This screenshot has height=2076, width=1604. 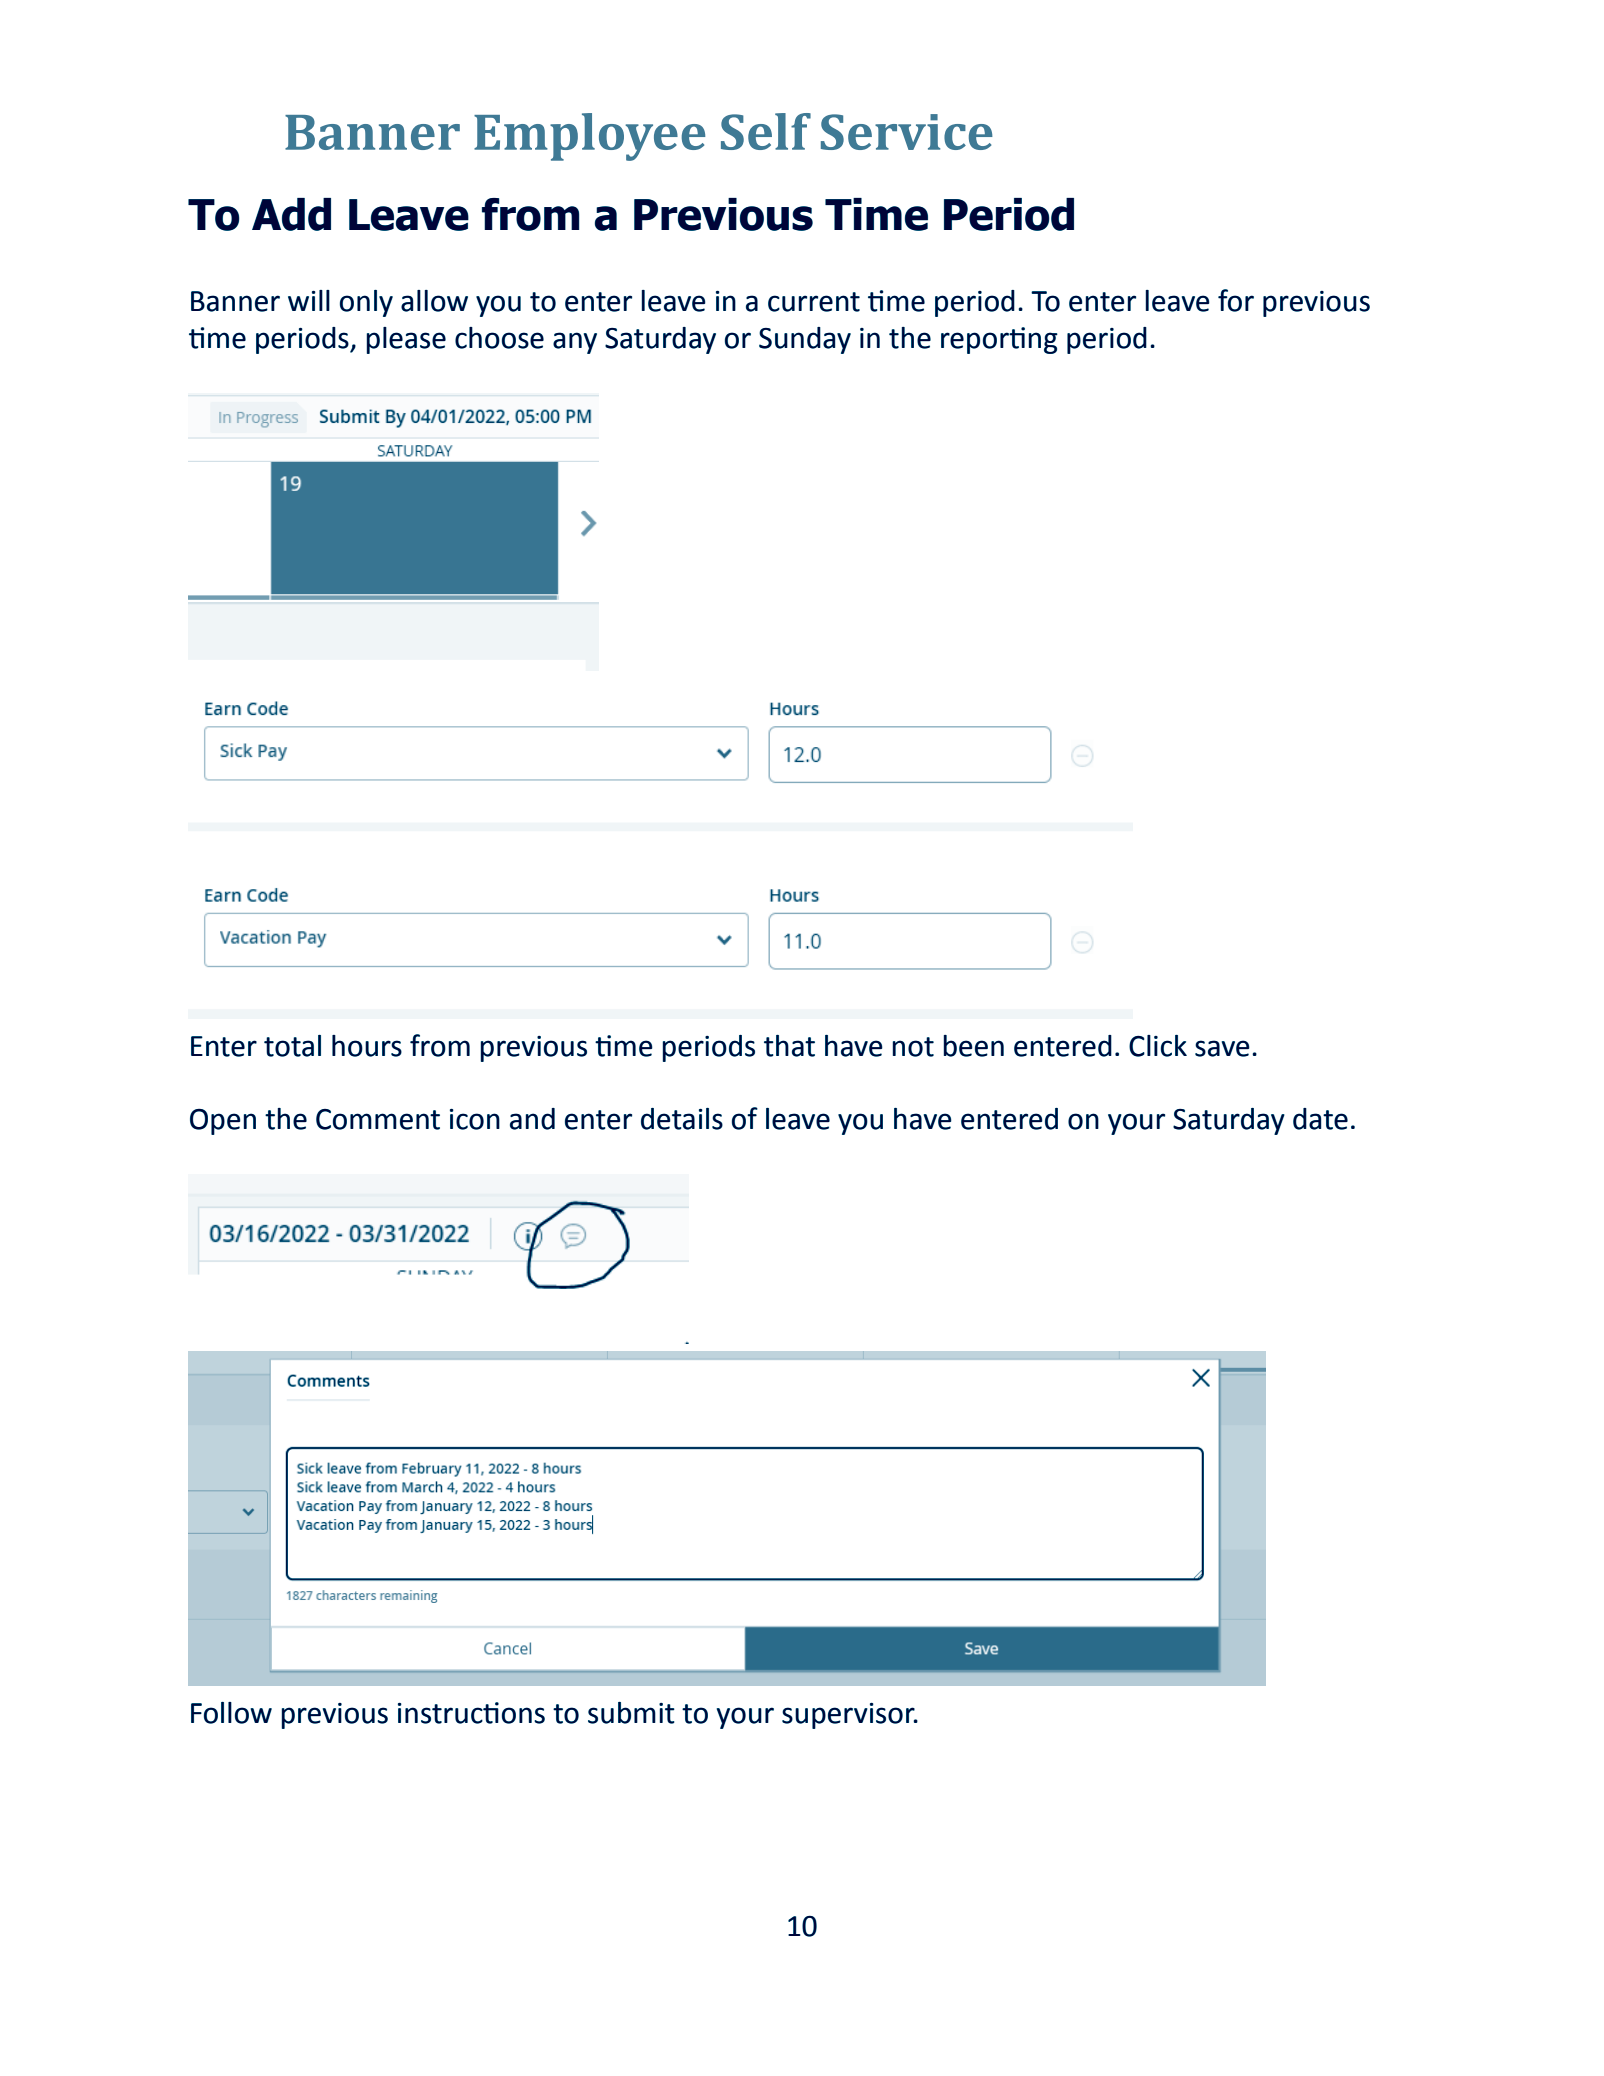 I want to click on supervisor, so click(x=849, y=1716).
